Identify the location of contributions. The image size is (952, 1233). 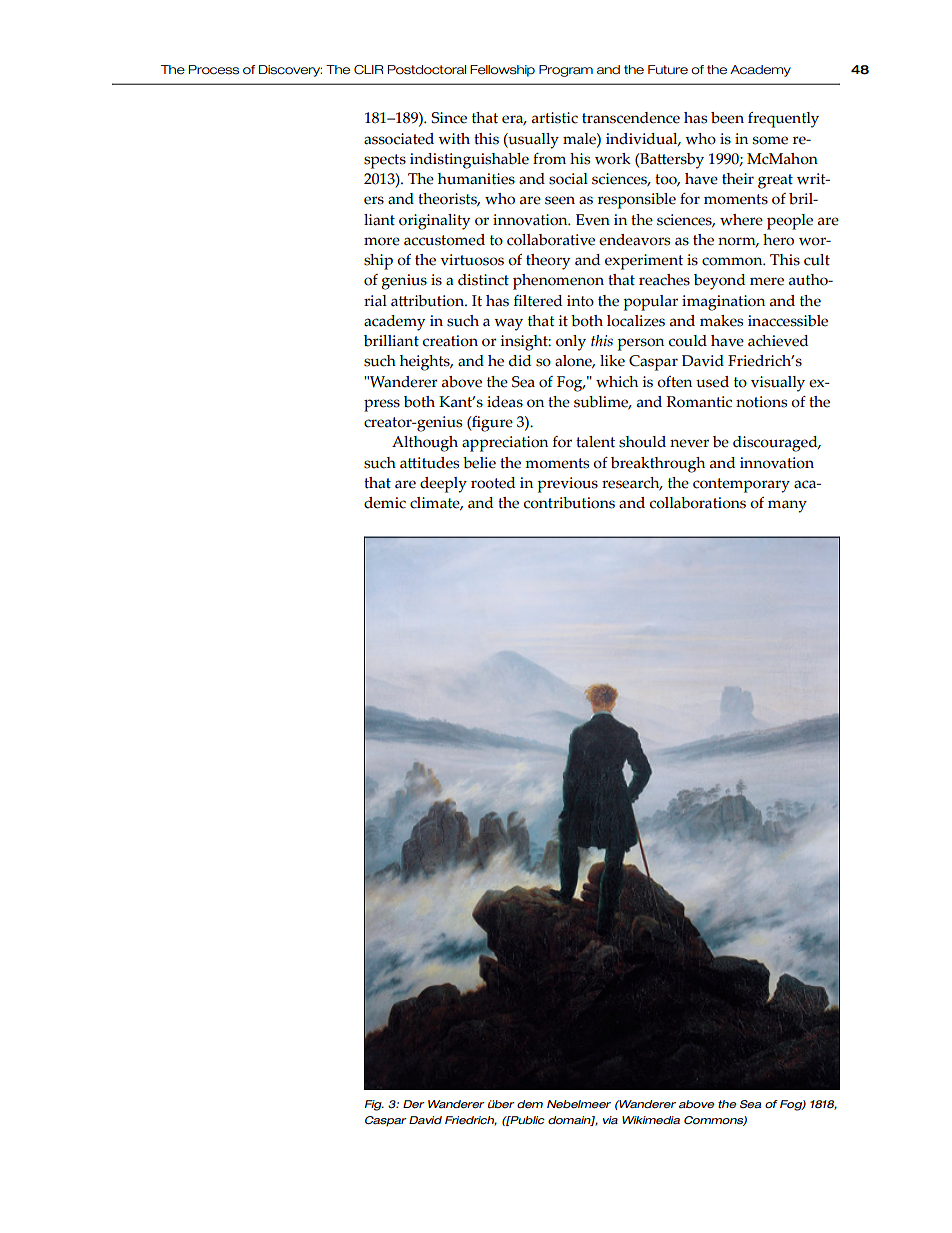
(569, 503).
